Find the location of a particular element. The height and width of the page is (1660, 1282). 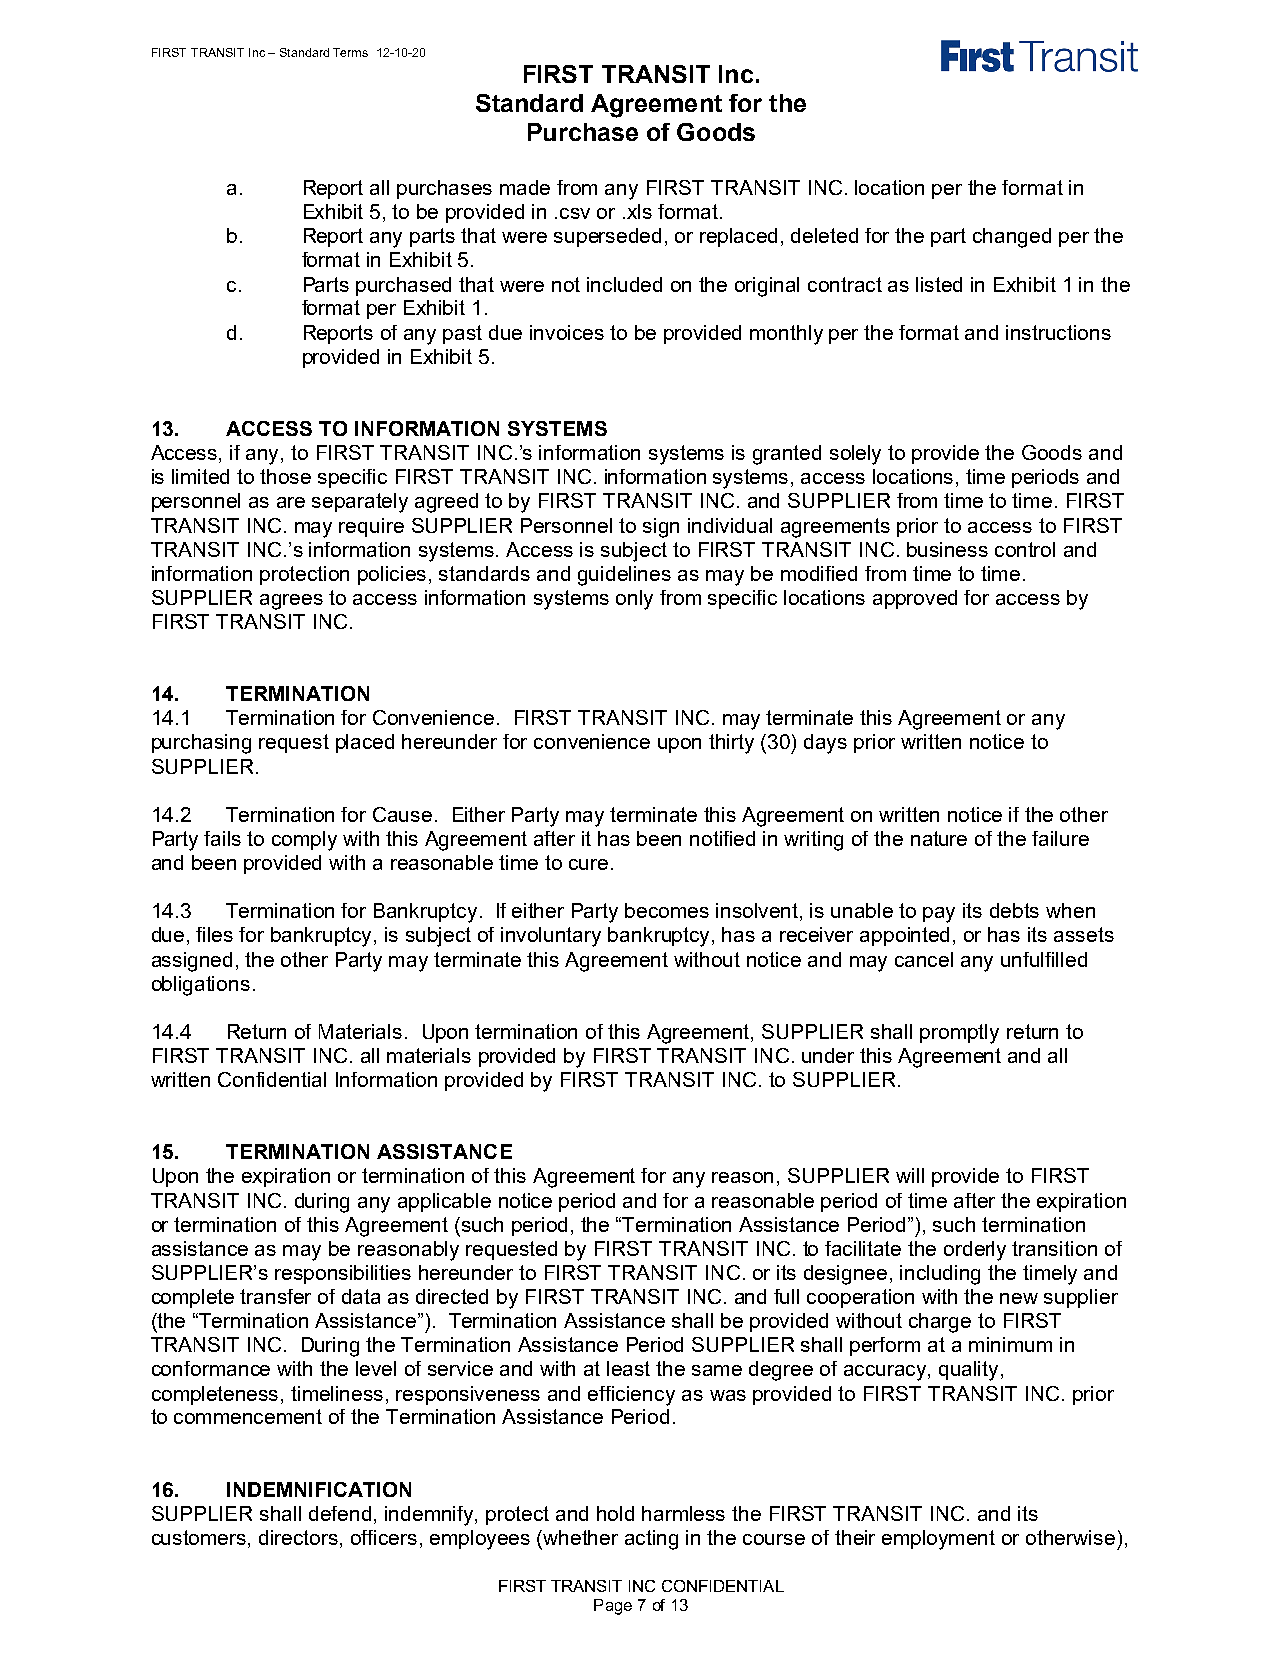

invoices is located at coordinates (567, 332).
